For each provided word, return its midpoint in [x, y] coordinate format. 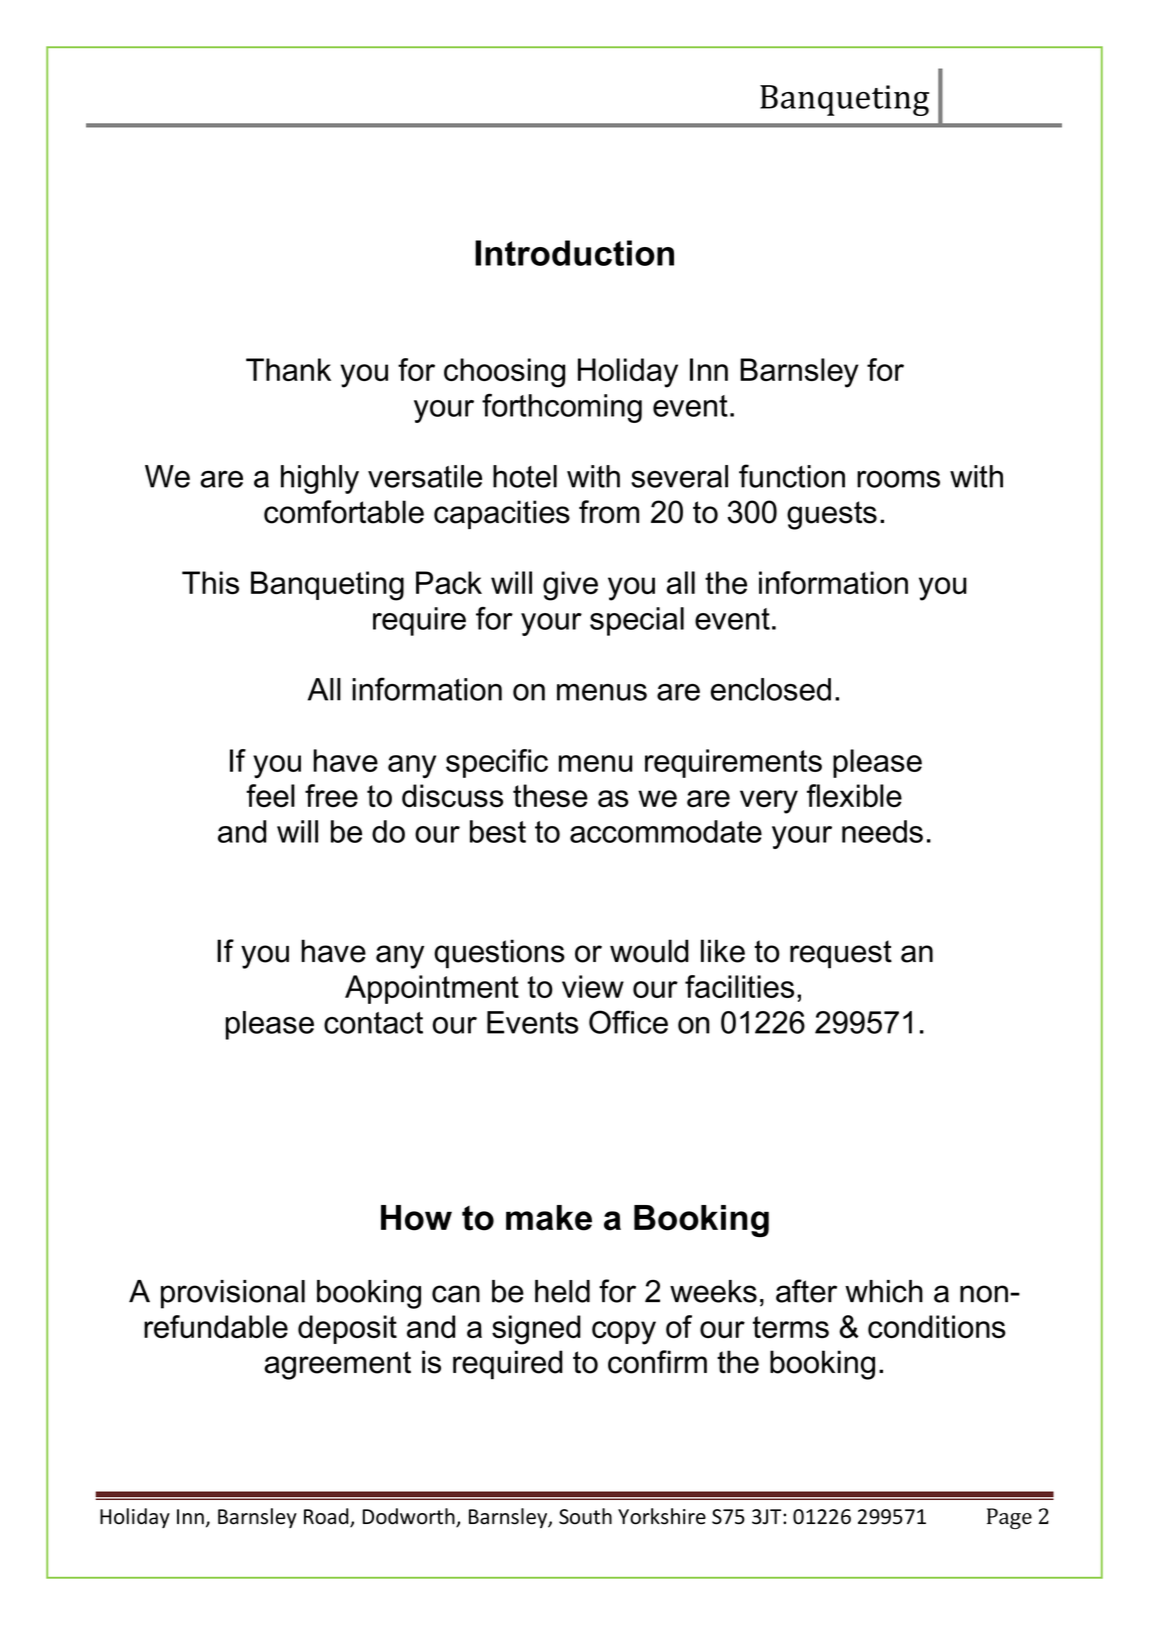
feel [270, 796]
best [498, 831]
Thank [288, 369]
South [585, 1516]
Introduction [574, 253]
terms [791, 1327]
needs [882, 831]
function [792, 476]
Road [327, 1517]
